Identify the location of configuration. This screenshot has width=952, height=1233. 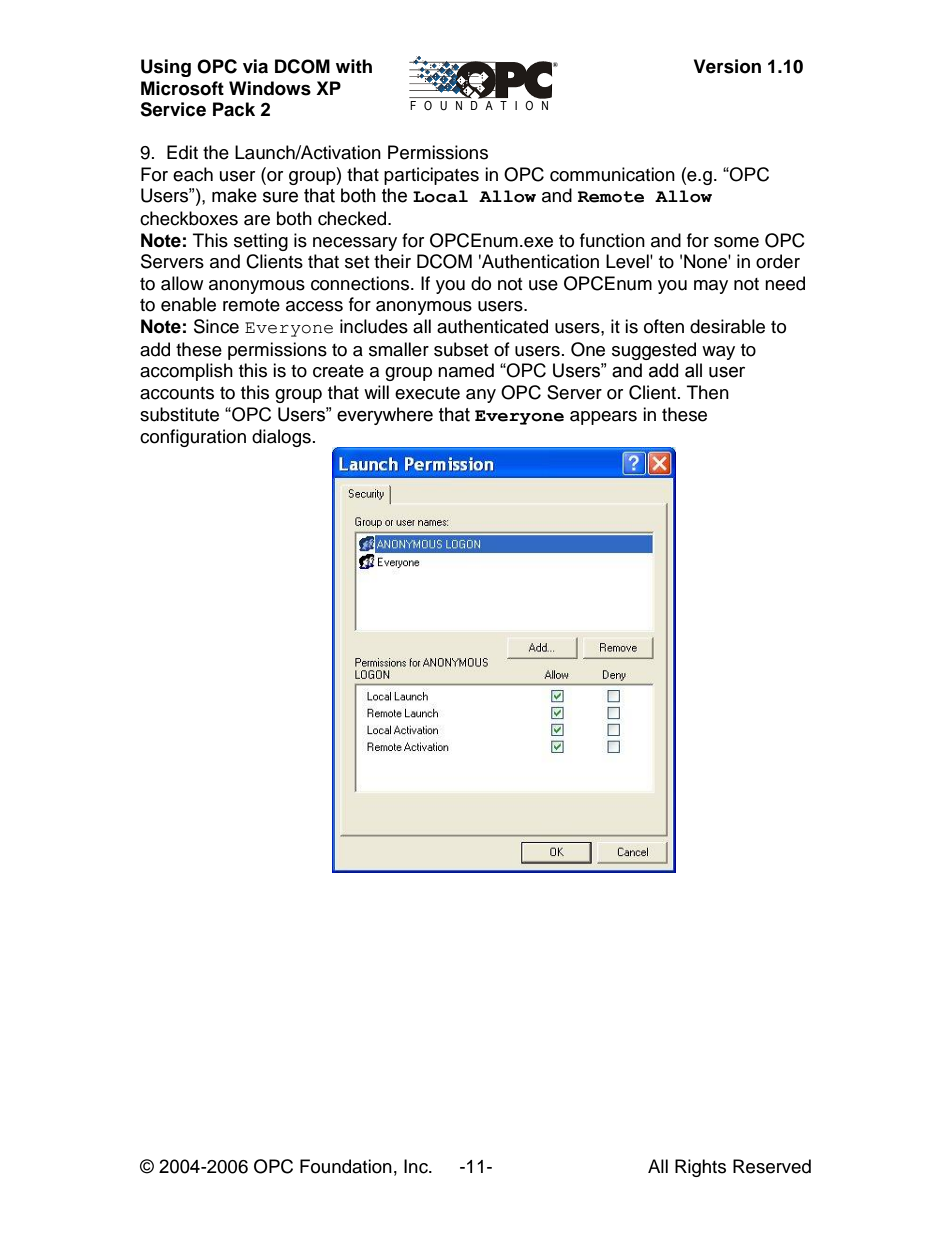
(193, 438).
